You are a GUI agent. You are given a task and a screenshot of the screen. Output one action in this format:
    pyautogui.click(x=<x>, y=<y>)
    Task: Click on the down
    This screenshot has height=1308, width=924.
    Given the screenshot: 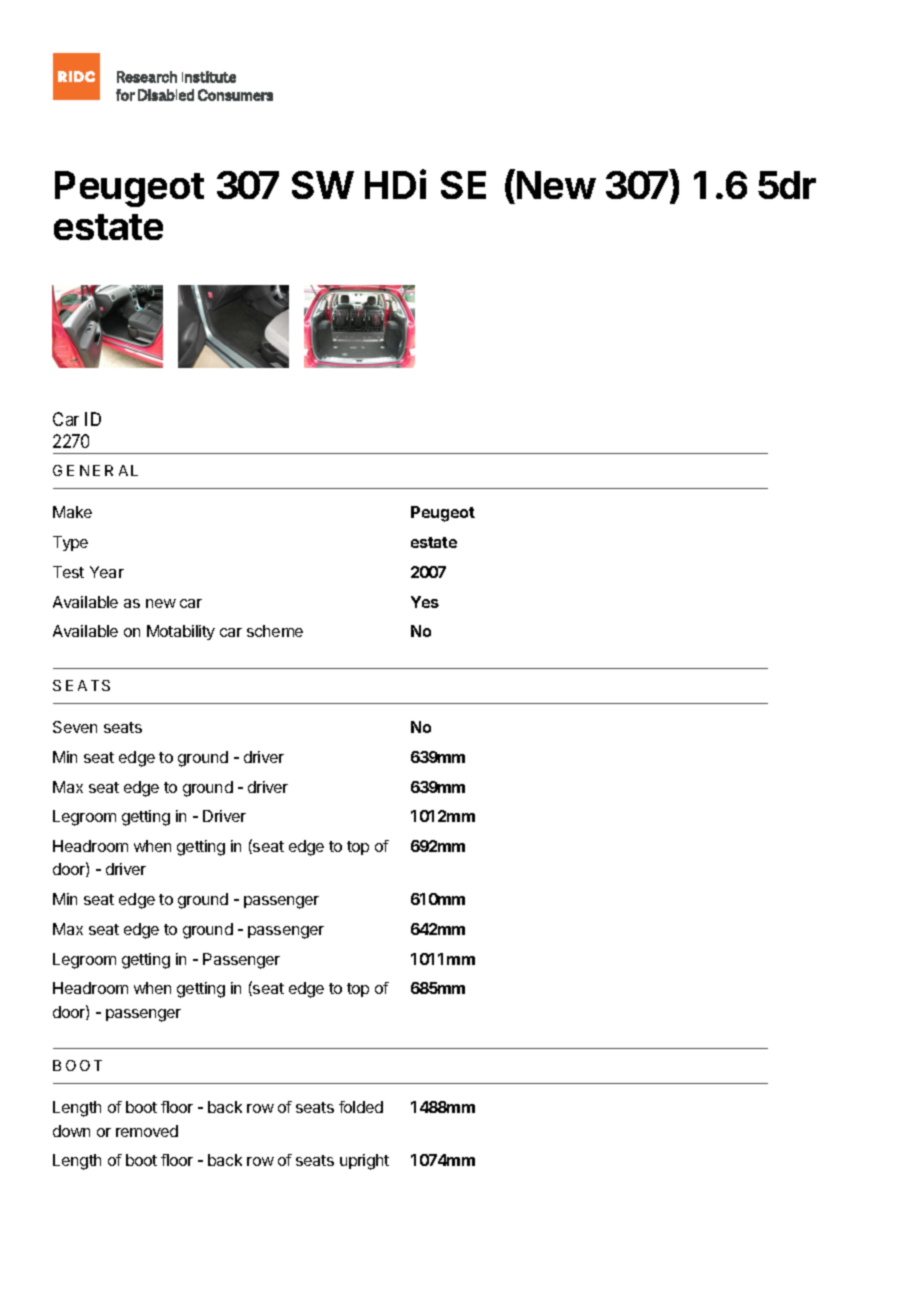 What is the action you would take?
    pyautogui.click(x=71, y=1131)
